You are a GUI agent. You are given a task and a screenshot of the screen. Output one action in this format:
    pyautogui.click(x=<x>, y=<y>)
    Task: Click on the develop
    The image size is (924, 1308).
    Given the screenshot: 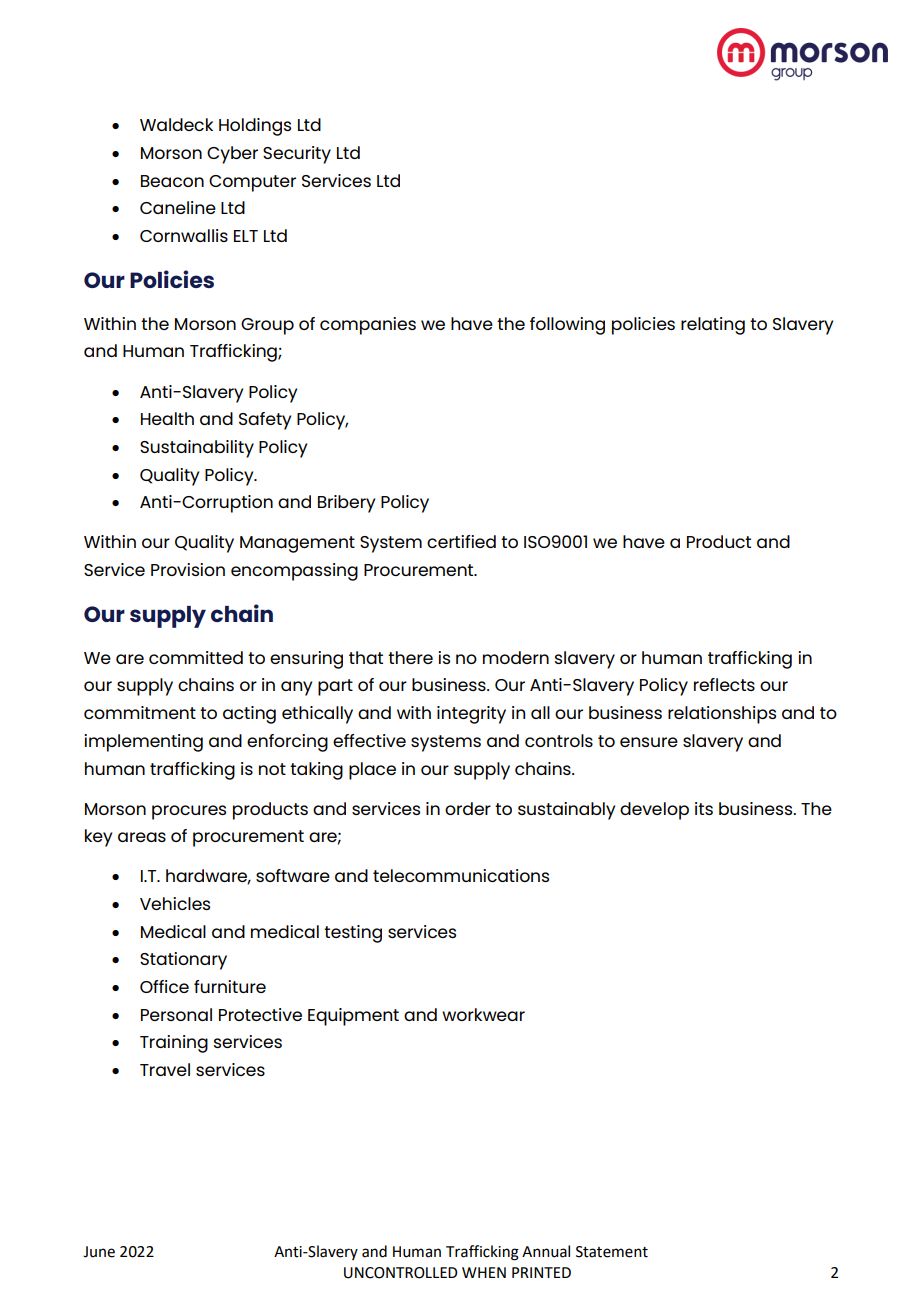 What is the action you would take?
    pyautogui.click(x=654, y=811)
